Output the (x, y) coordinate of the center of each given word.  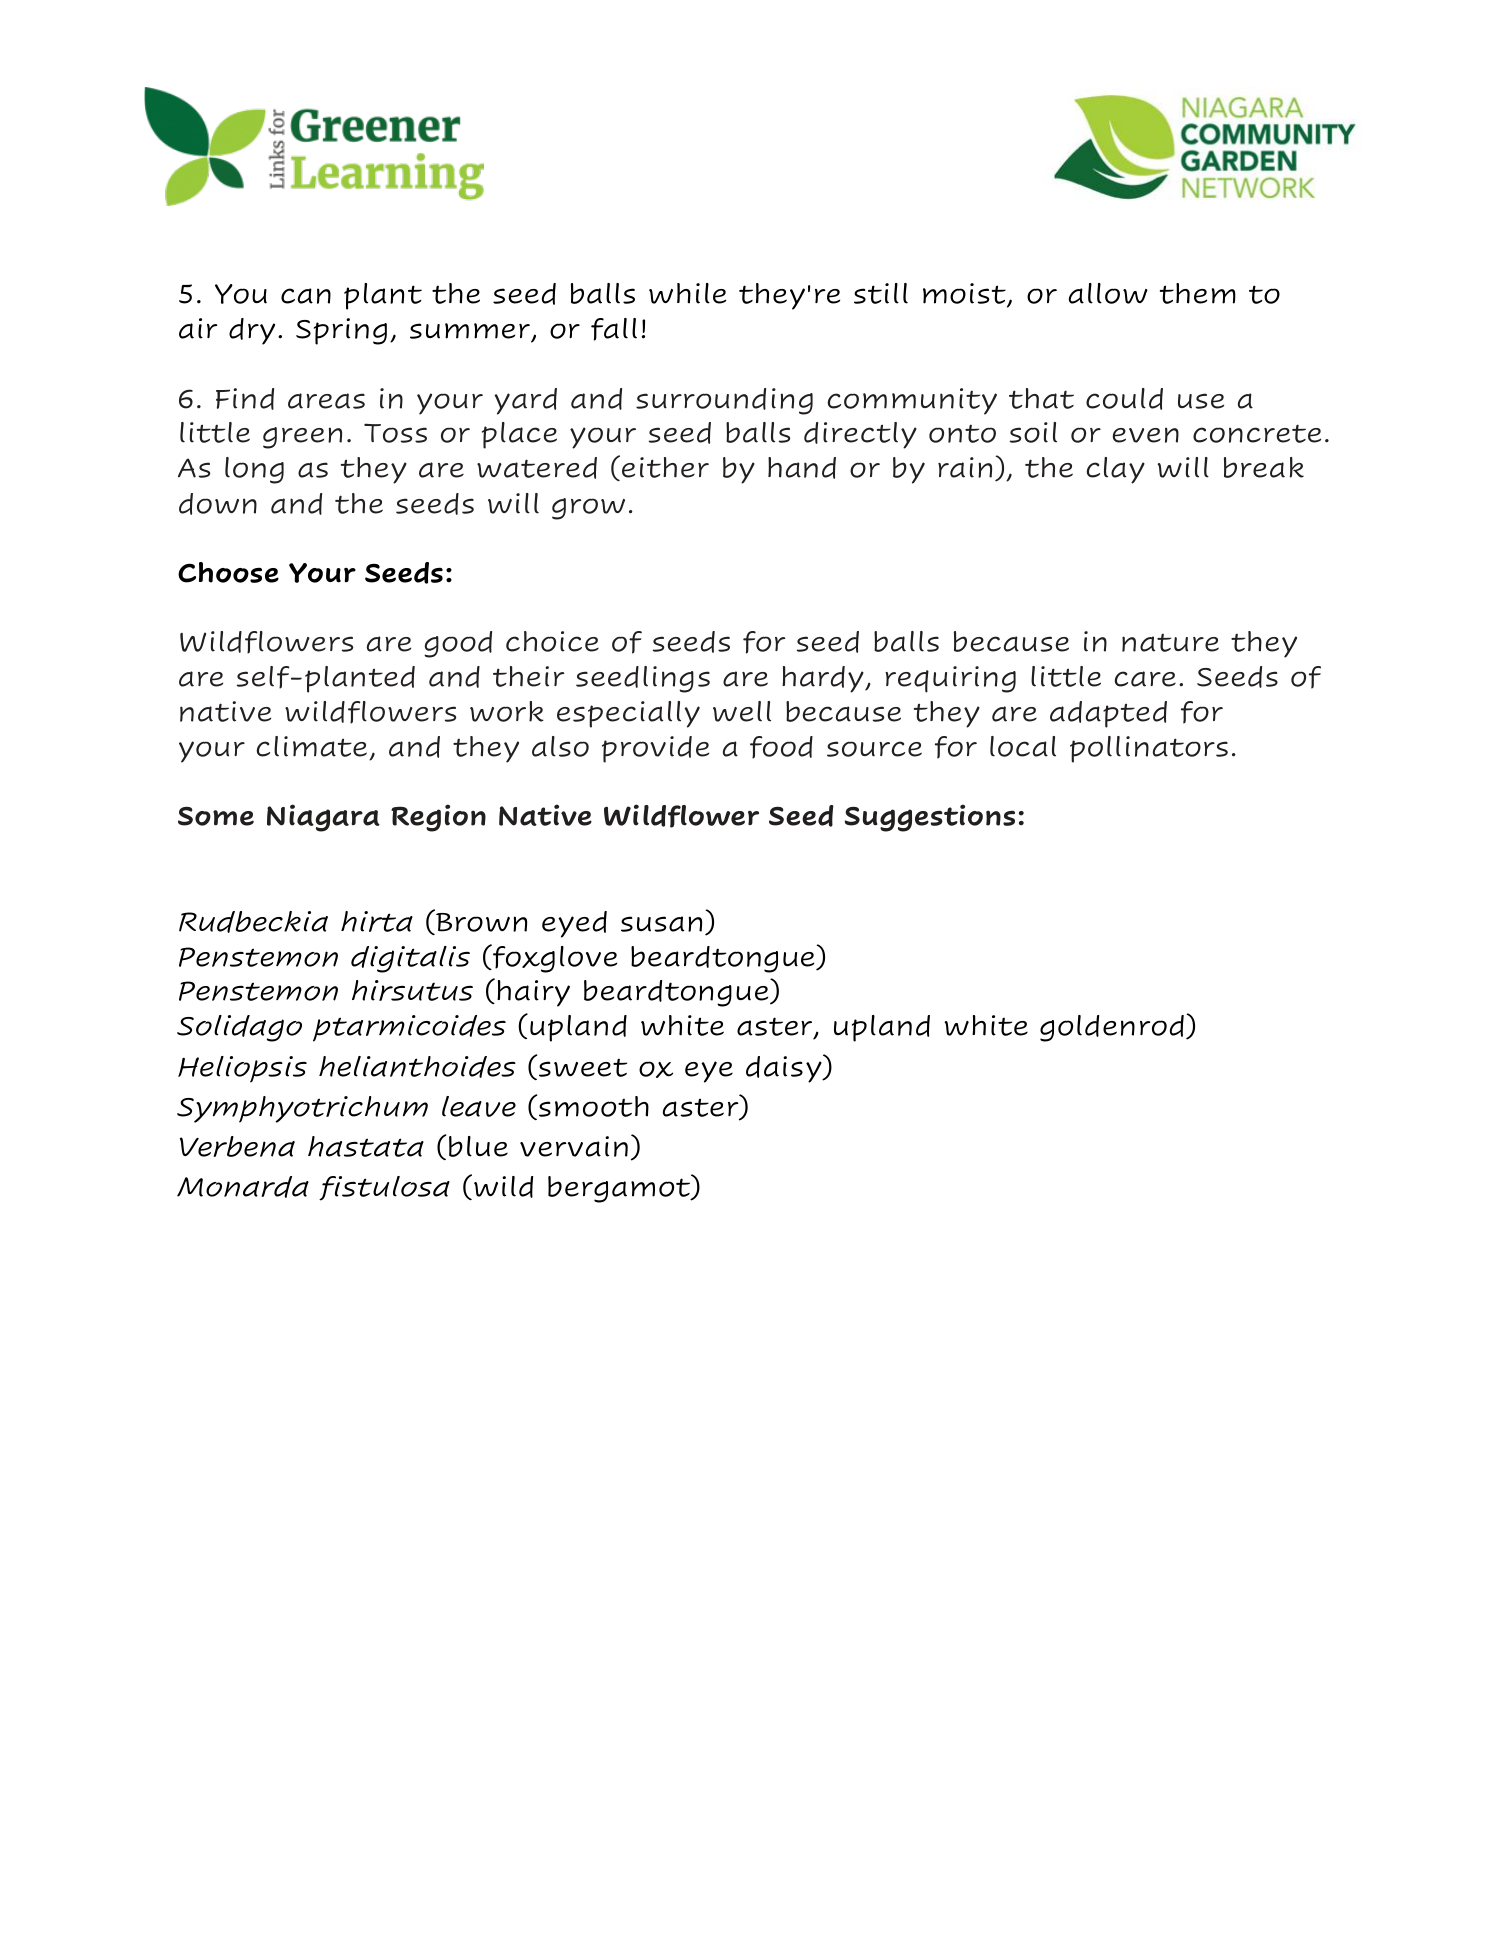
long (254, 470)
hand (802, 468)
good (458, 644)
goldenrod (1112, 1028)
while (687, 293)
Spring (341, 331)
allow (1108, 293)
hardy (824, 679)
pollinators (1149, 749)
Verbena (237, 1146)
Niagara (323, 818)
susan (661, 924)
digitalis (410, 959)
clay (1116, 470)
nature (1170, 643)
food (781, 747)
